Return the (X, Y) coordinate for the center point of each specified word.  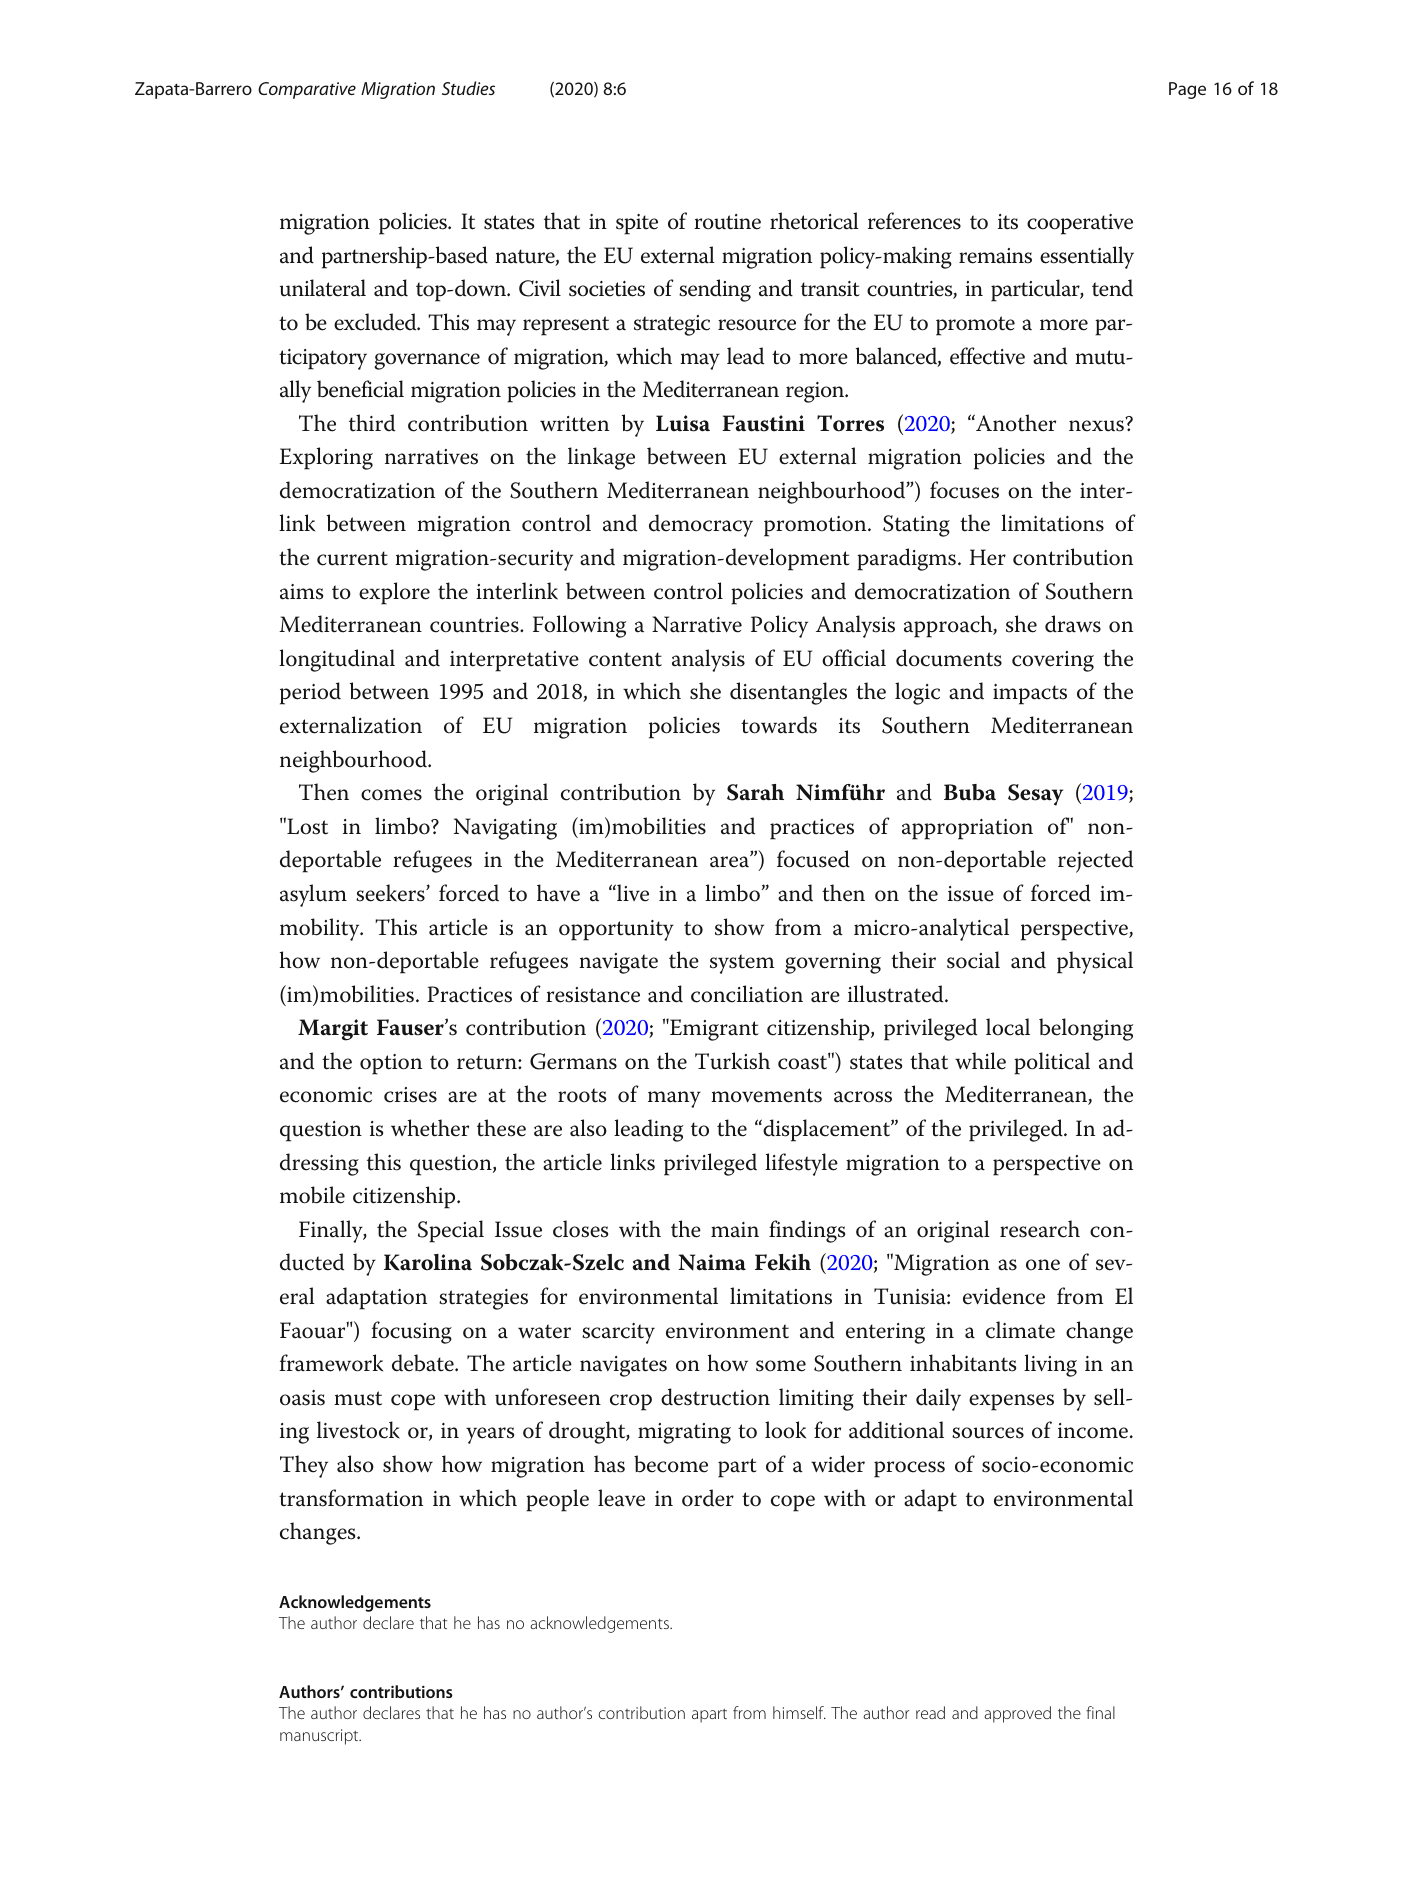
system (742, 964)
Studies (468, 88)
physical (1095, 962)
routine (727, 222)
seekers (391, 893)
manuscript (320, 1737)
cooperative (1080, 224)
